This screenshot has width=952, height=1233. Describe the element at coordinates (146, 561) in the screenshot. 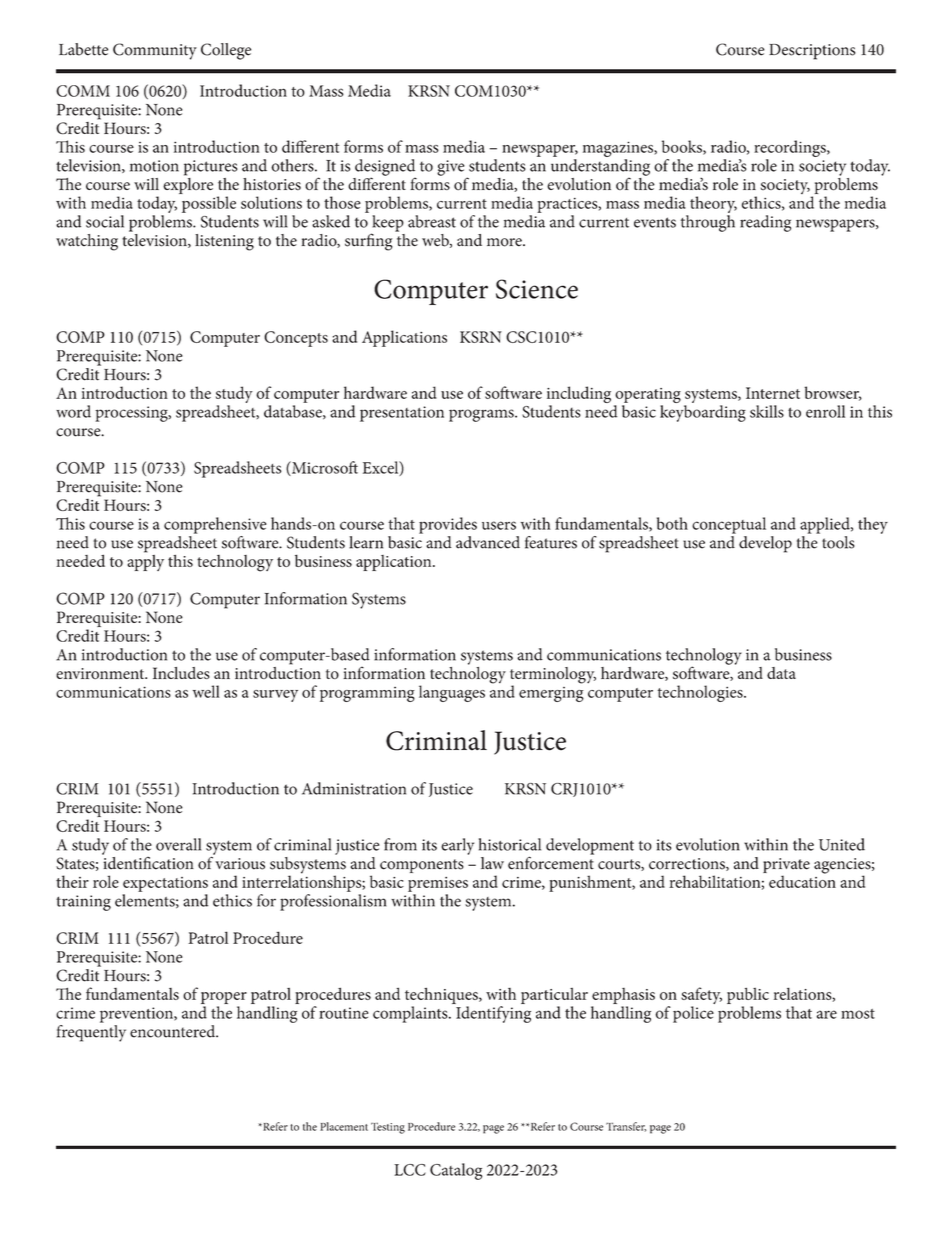

I see `apply` at that location.
